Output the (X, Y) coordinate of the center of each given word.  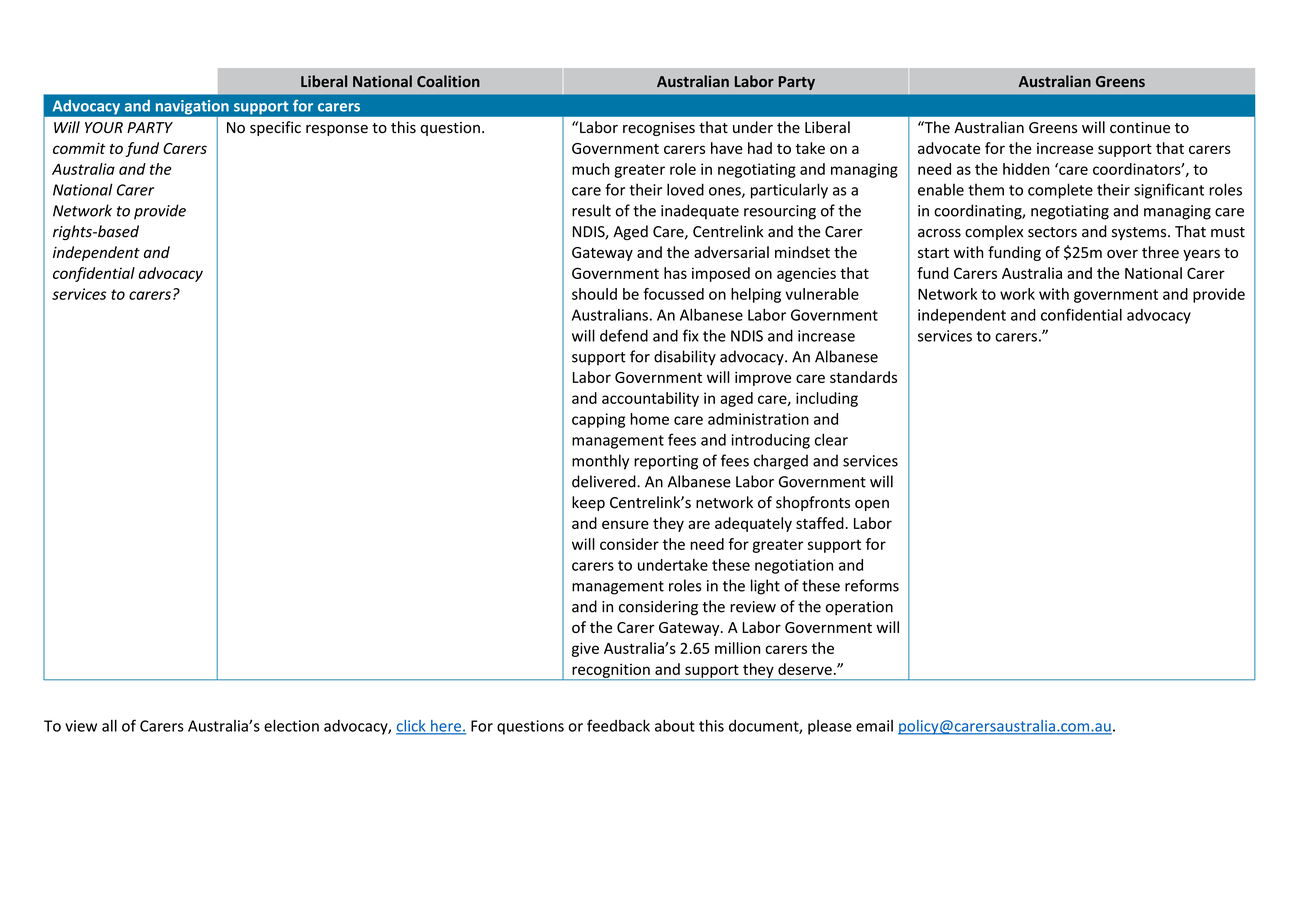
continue (1140, 128)
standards (863, 377)
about (675, 725)
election (291, 725)
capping (598, 420)
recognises (659, 129)
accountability (650, 399)
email (874, 726)
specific (275, 128)
